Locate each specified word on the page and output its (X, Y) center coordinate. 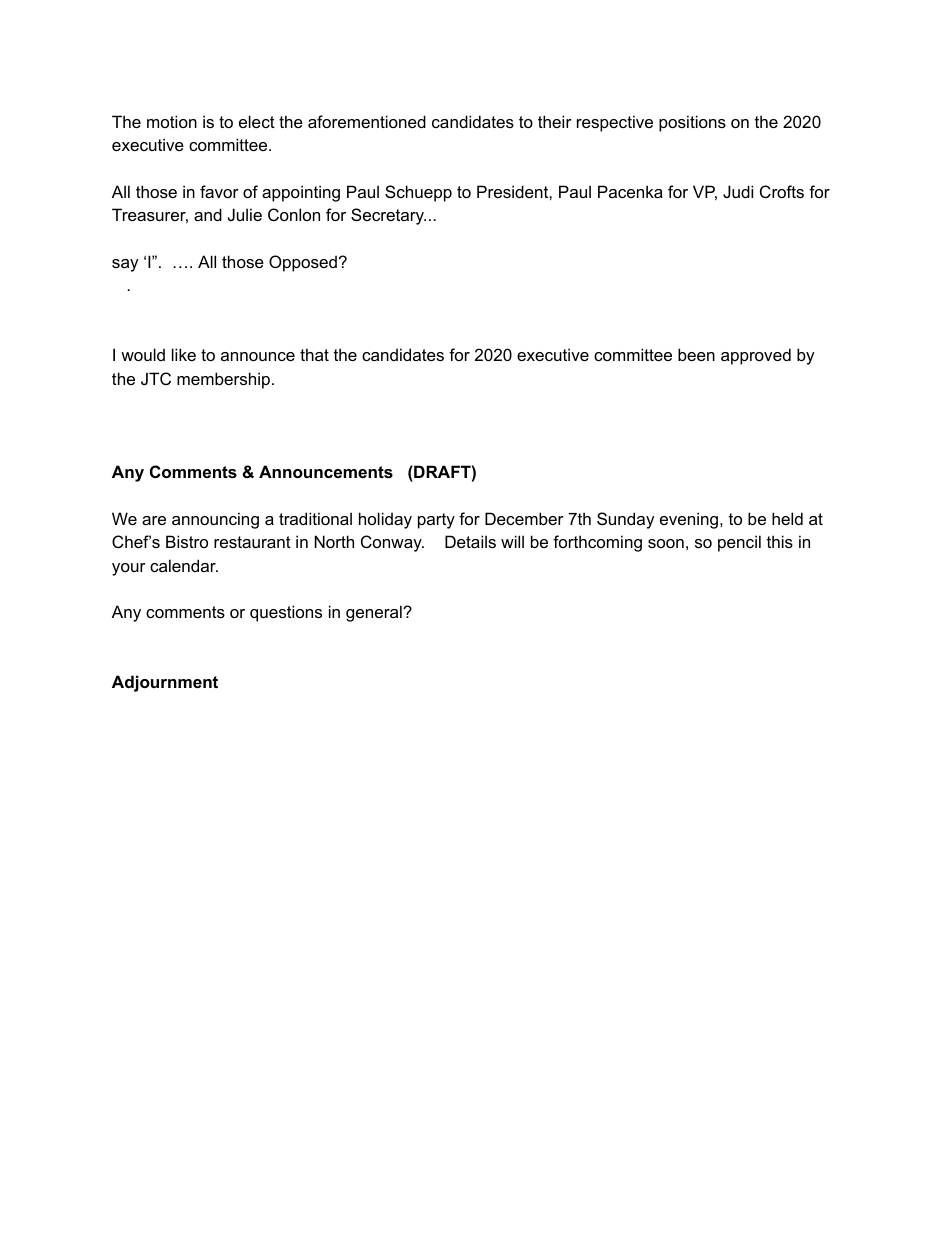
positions (692, 123)
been (696, 354)
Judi (738, 191)
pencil (739, 543)
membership (225, 380)
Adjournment (165, 683)
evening (690, 520)
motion (172, 121)
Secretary (388, 216)
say (125, 265)
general (375, 613)
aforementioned (367, 121)
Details (470, 541)
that (314, 354)
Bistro (187, 541)
